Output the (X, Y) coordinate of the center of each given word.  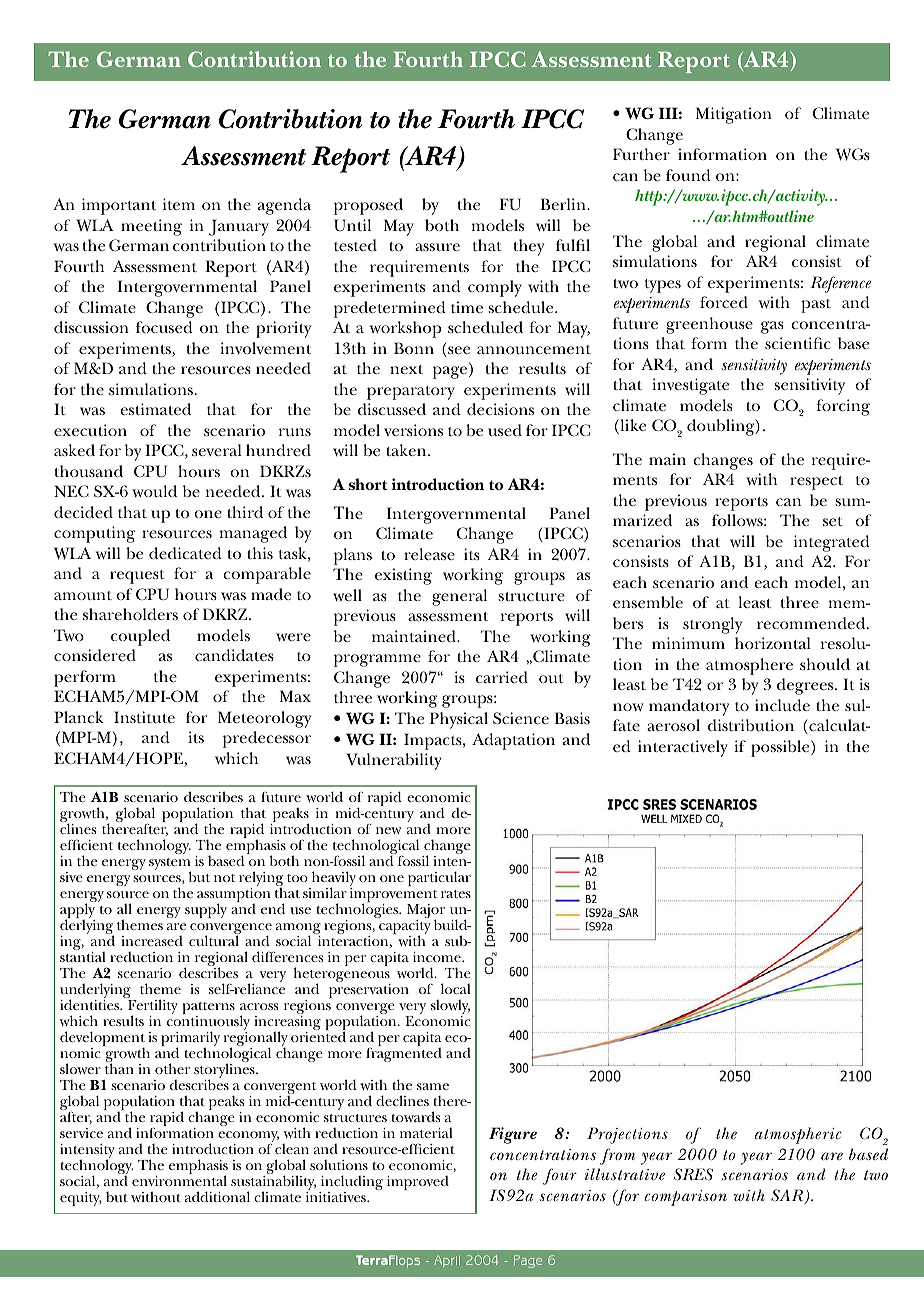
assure (437, 247)
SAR (788, 1196)
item (179, 204)
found (688, 175)
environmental (179, 1179)
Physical (459, 720)
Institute (144, 717)
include (782, 705)
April (447, 1261)
